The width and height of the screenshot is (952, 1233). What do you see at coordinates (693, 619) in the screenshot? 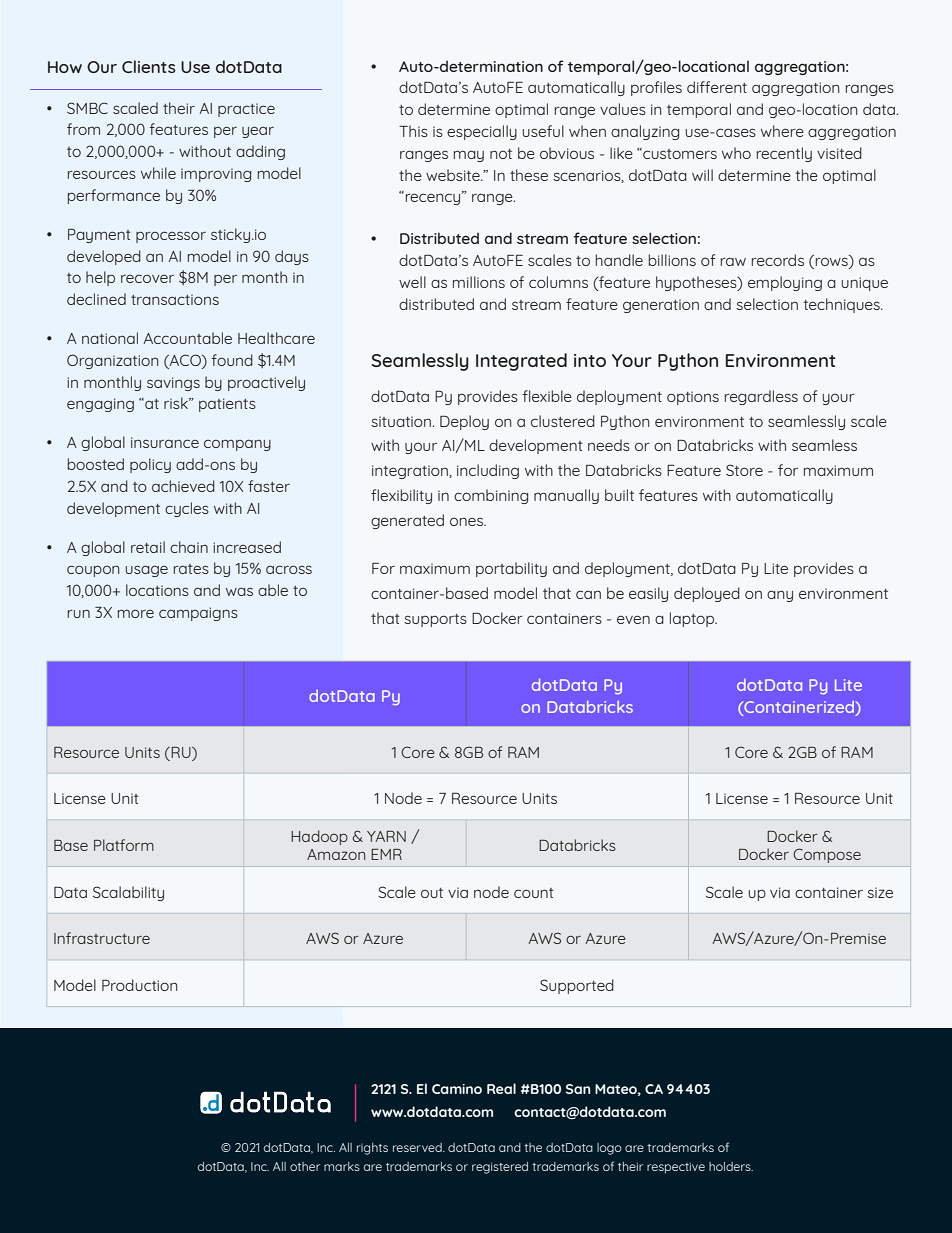
I see `laptop` at bounding box center [693, 619].
